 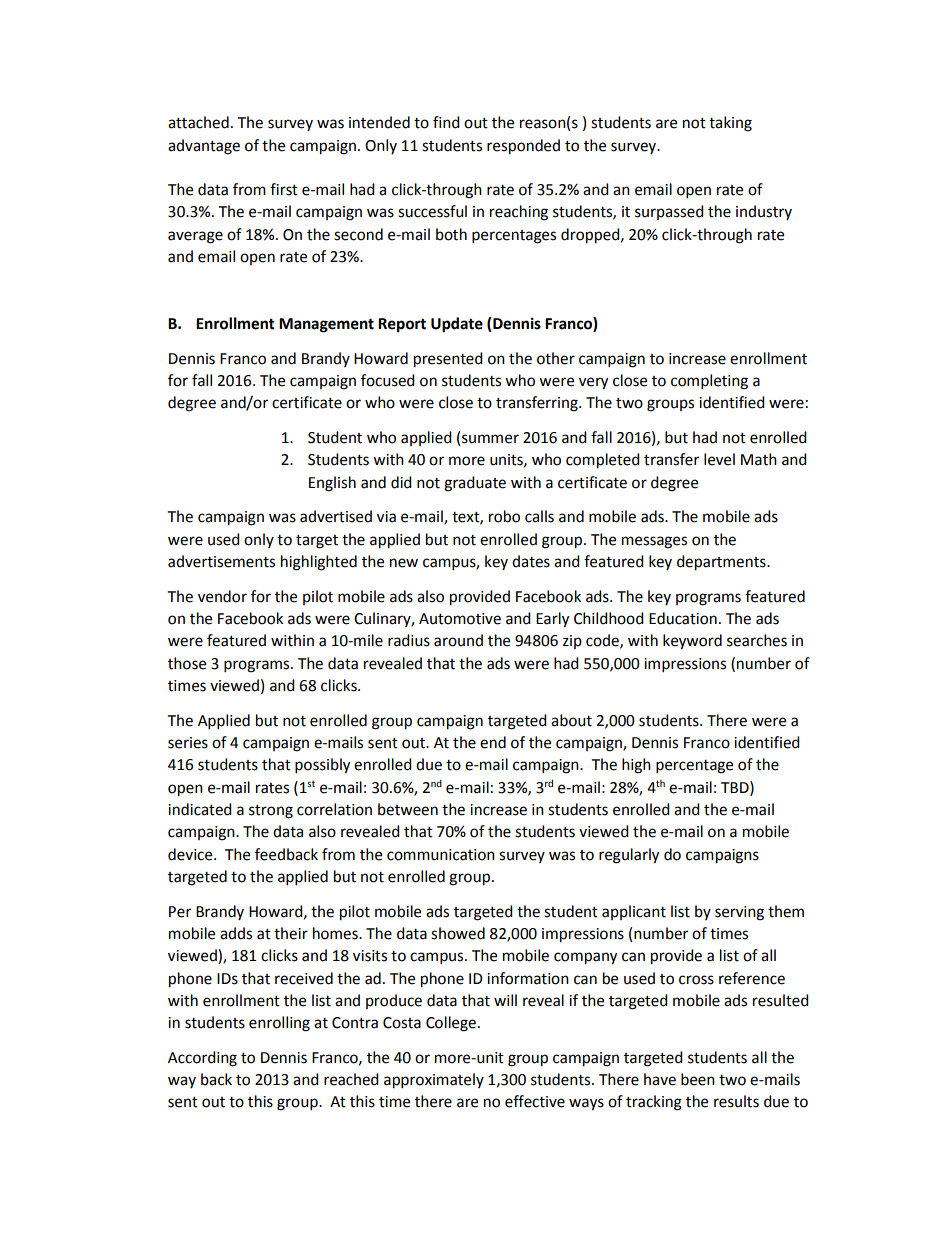 What do you see at coordinates (284, 189) in the image?
I see `first` at bounding box center [284, 189].
